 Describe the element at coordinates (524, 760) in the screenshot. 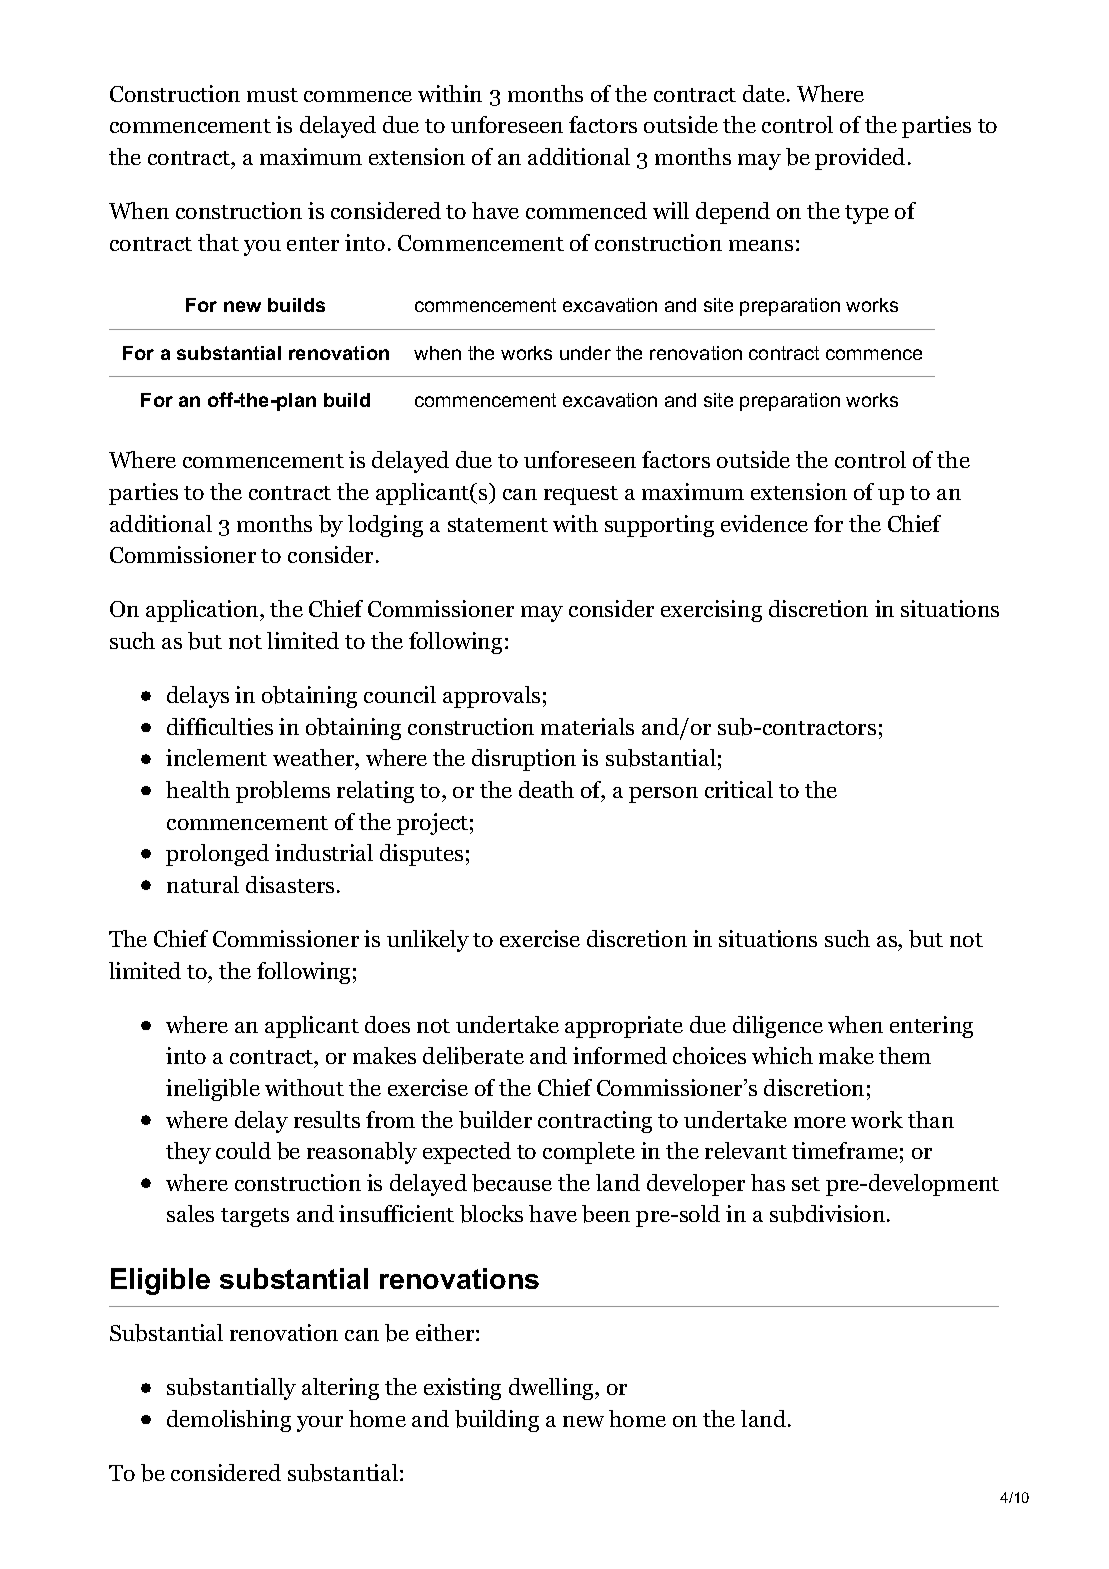

I see `disruption` at that location.
